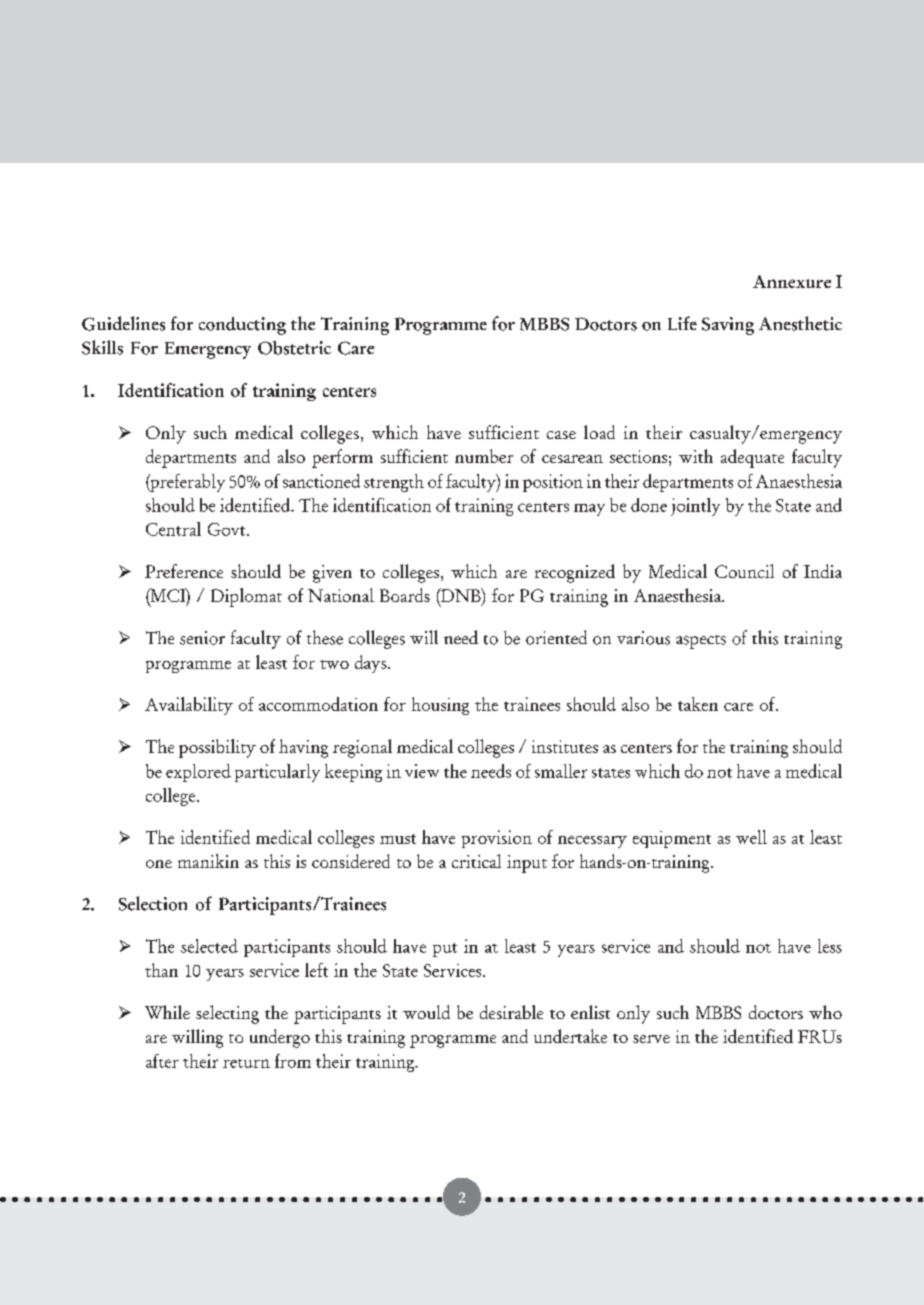  What do you see at coordinates (698, 704) in the screenshot?
I see `taken` at bounding box center [698, 704].
